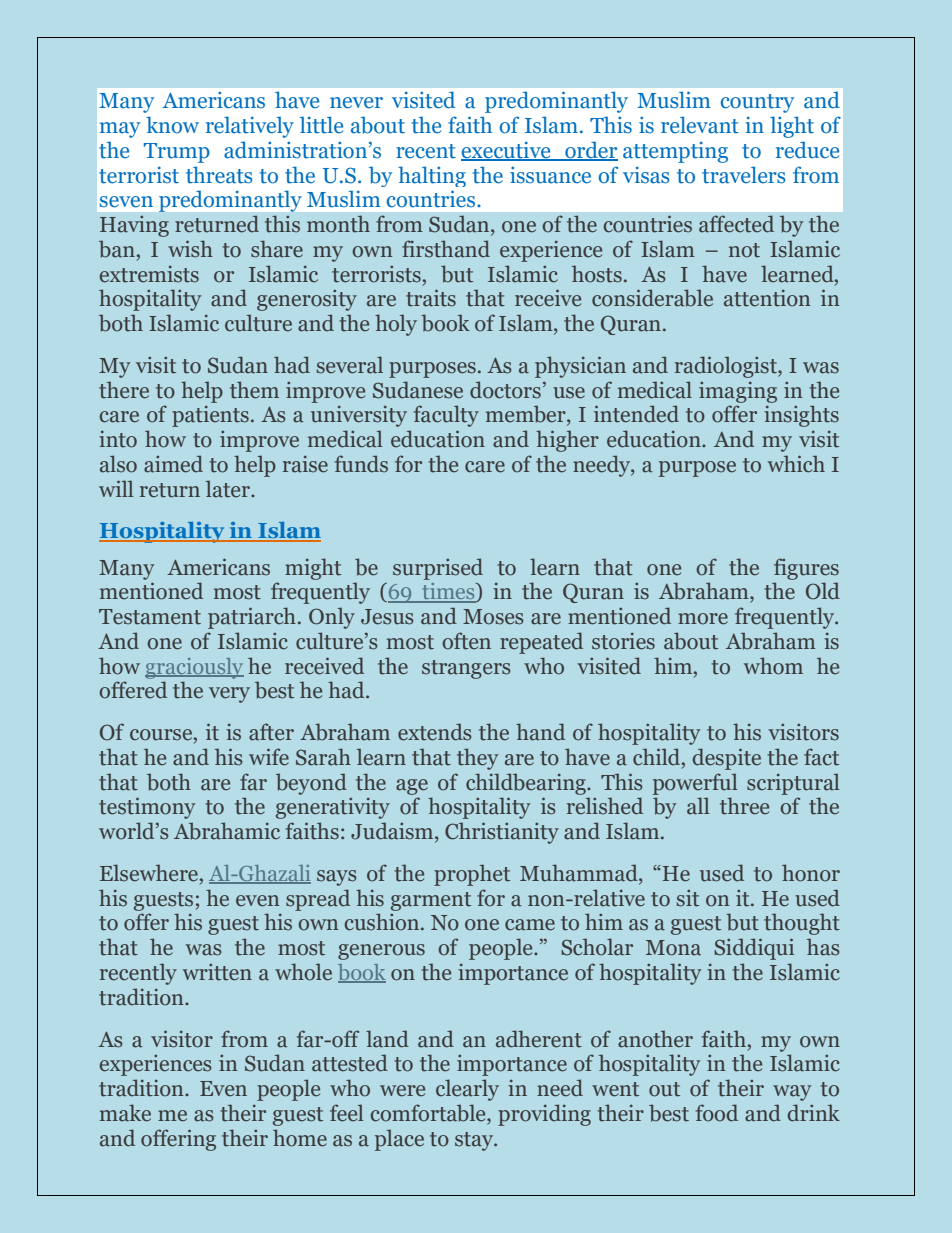 The height and width of the screenshot is (1233, 952). Describe the element at coordinates (700, 125) in the screenshot. I see `relevant` at that location.
